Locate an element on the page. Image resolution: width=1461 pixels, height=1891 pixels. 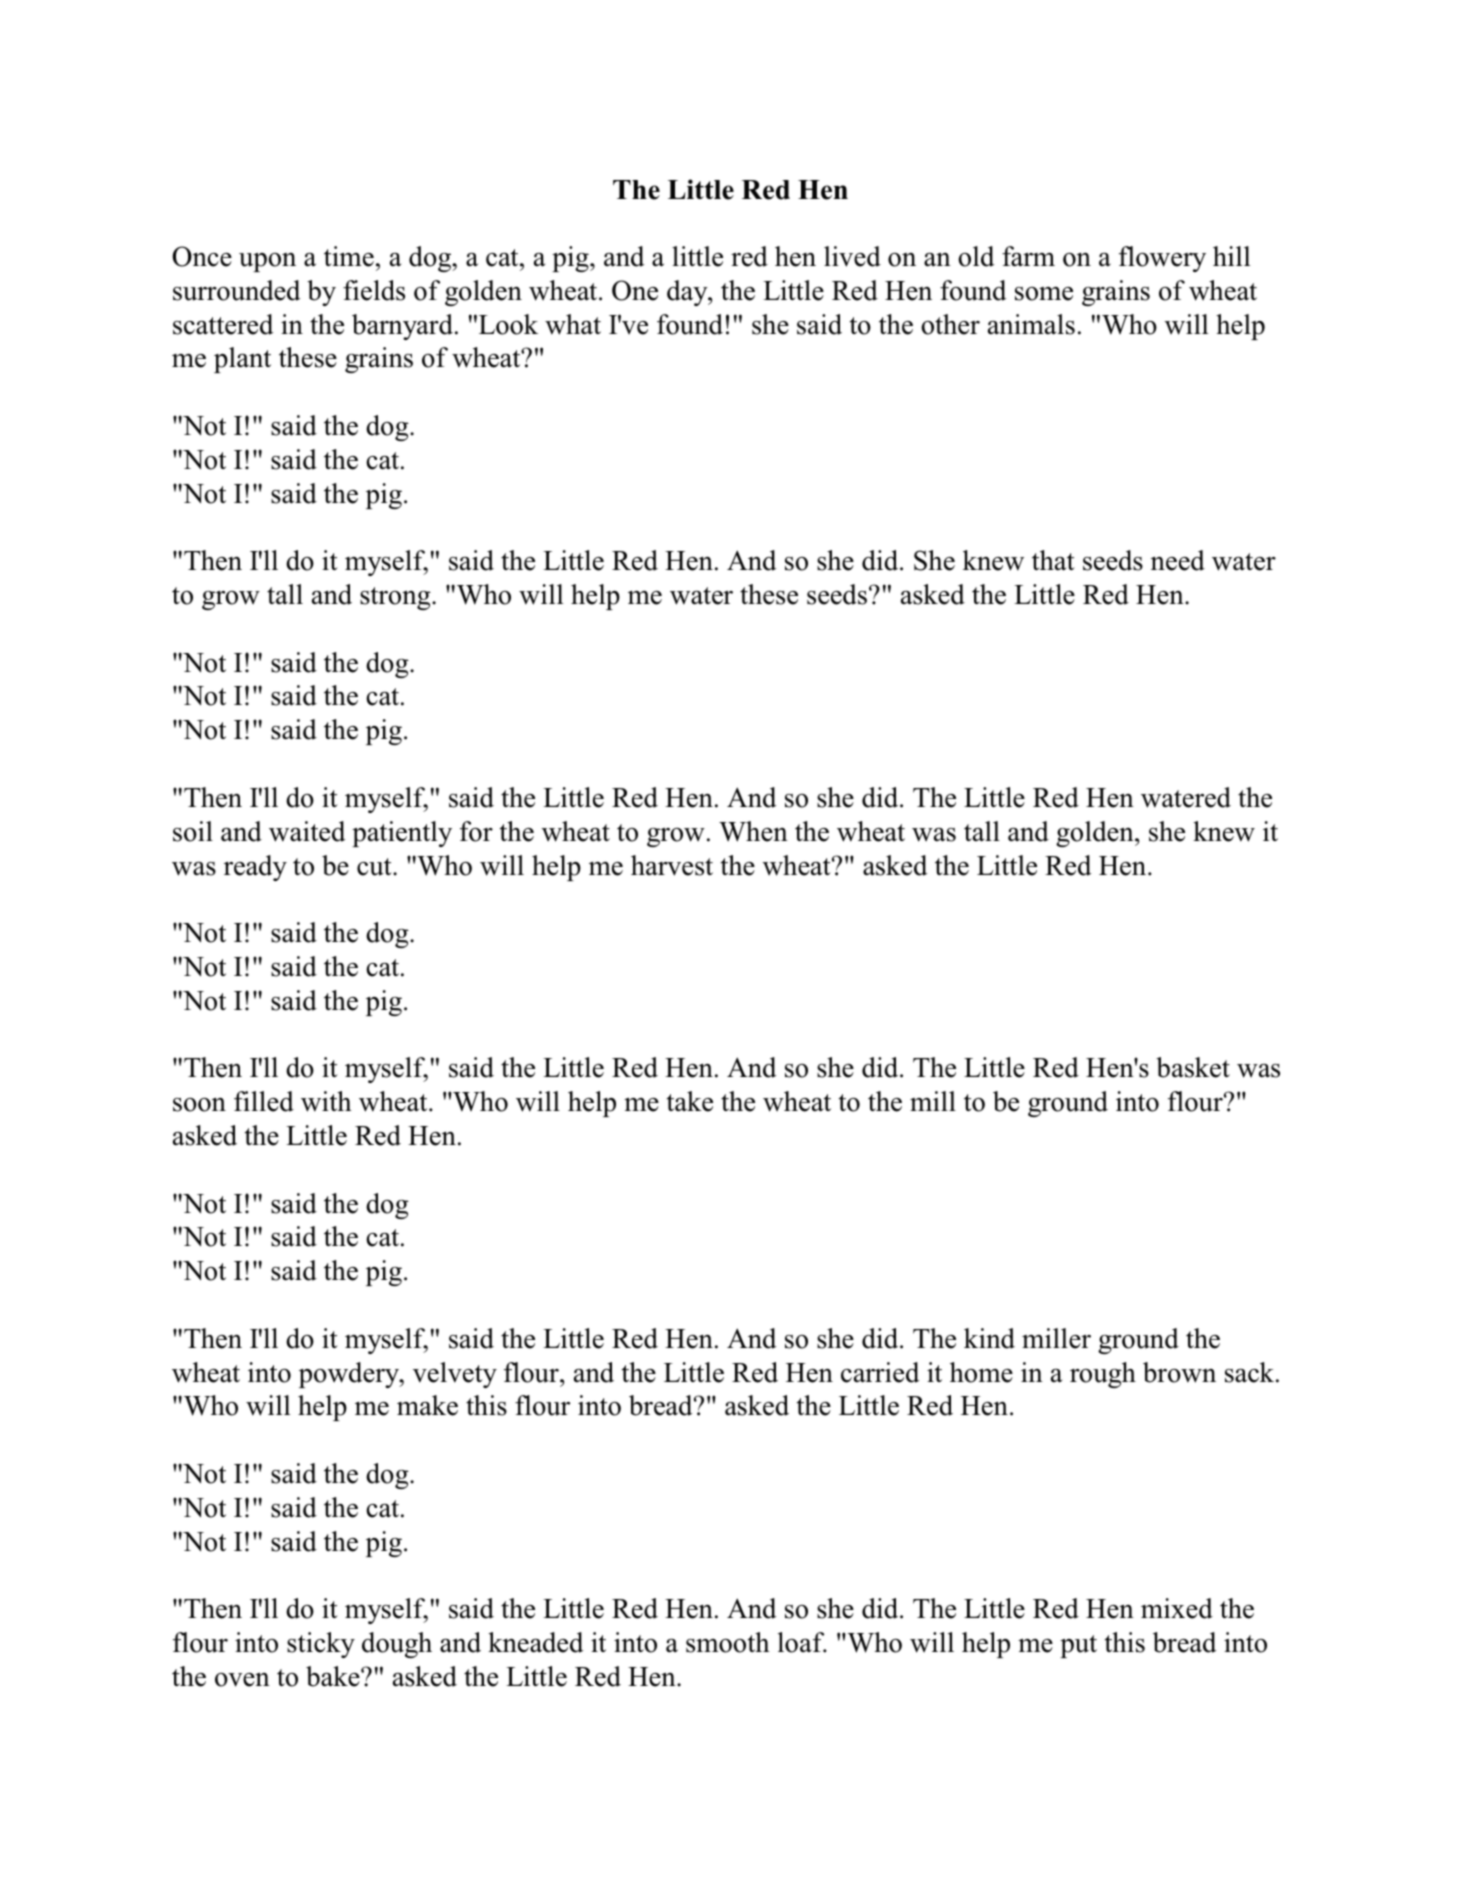
fields is located at coordinates (374, 290).
